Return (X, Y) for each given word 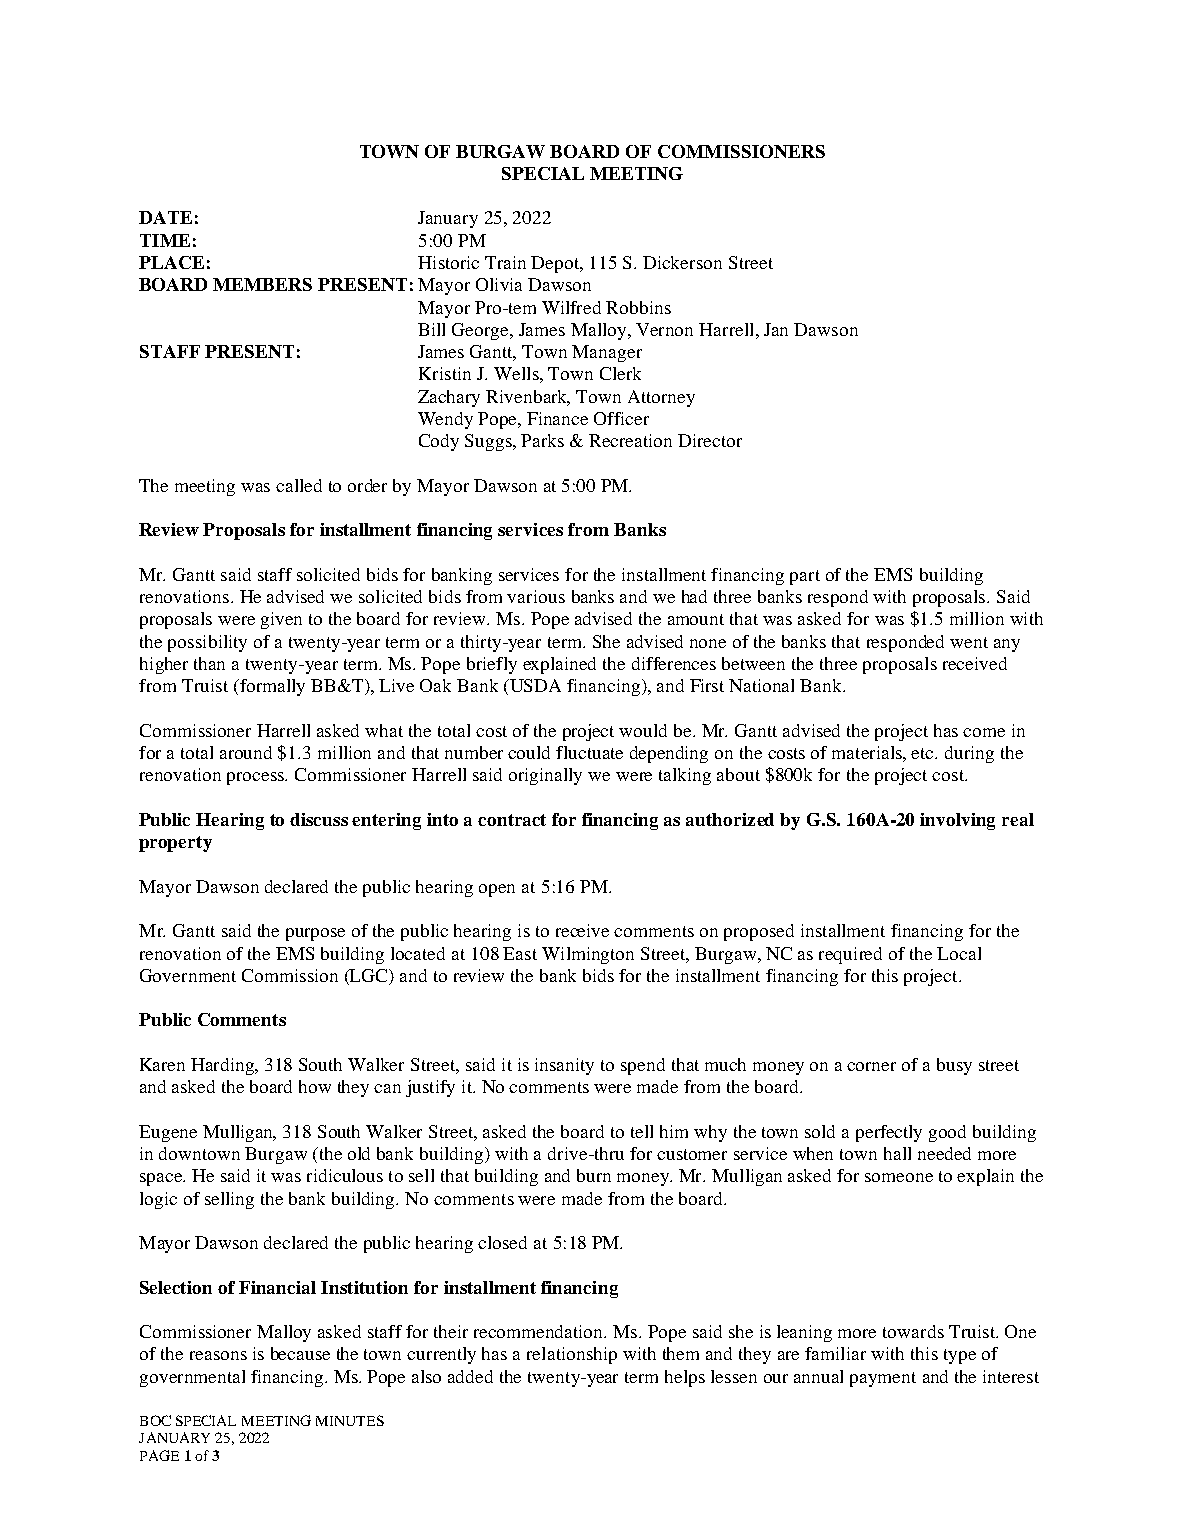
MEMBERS (262, 284)
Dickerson (682, 262)
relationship (572, 1355)
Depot (556, 264)
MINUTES (350, 1420)
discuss (319, 819)
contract (512, 820)
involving (957, 821)
